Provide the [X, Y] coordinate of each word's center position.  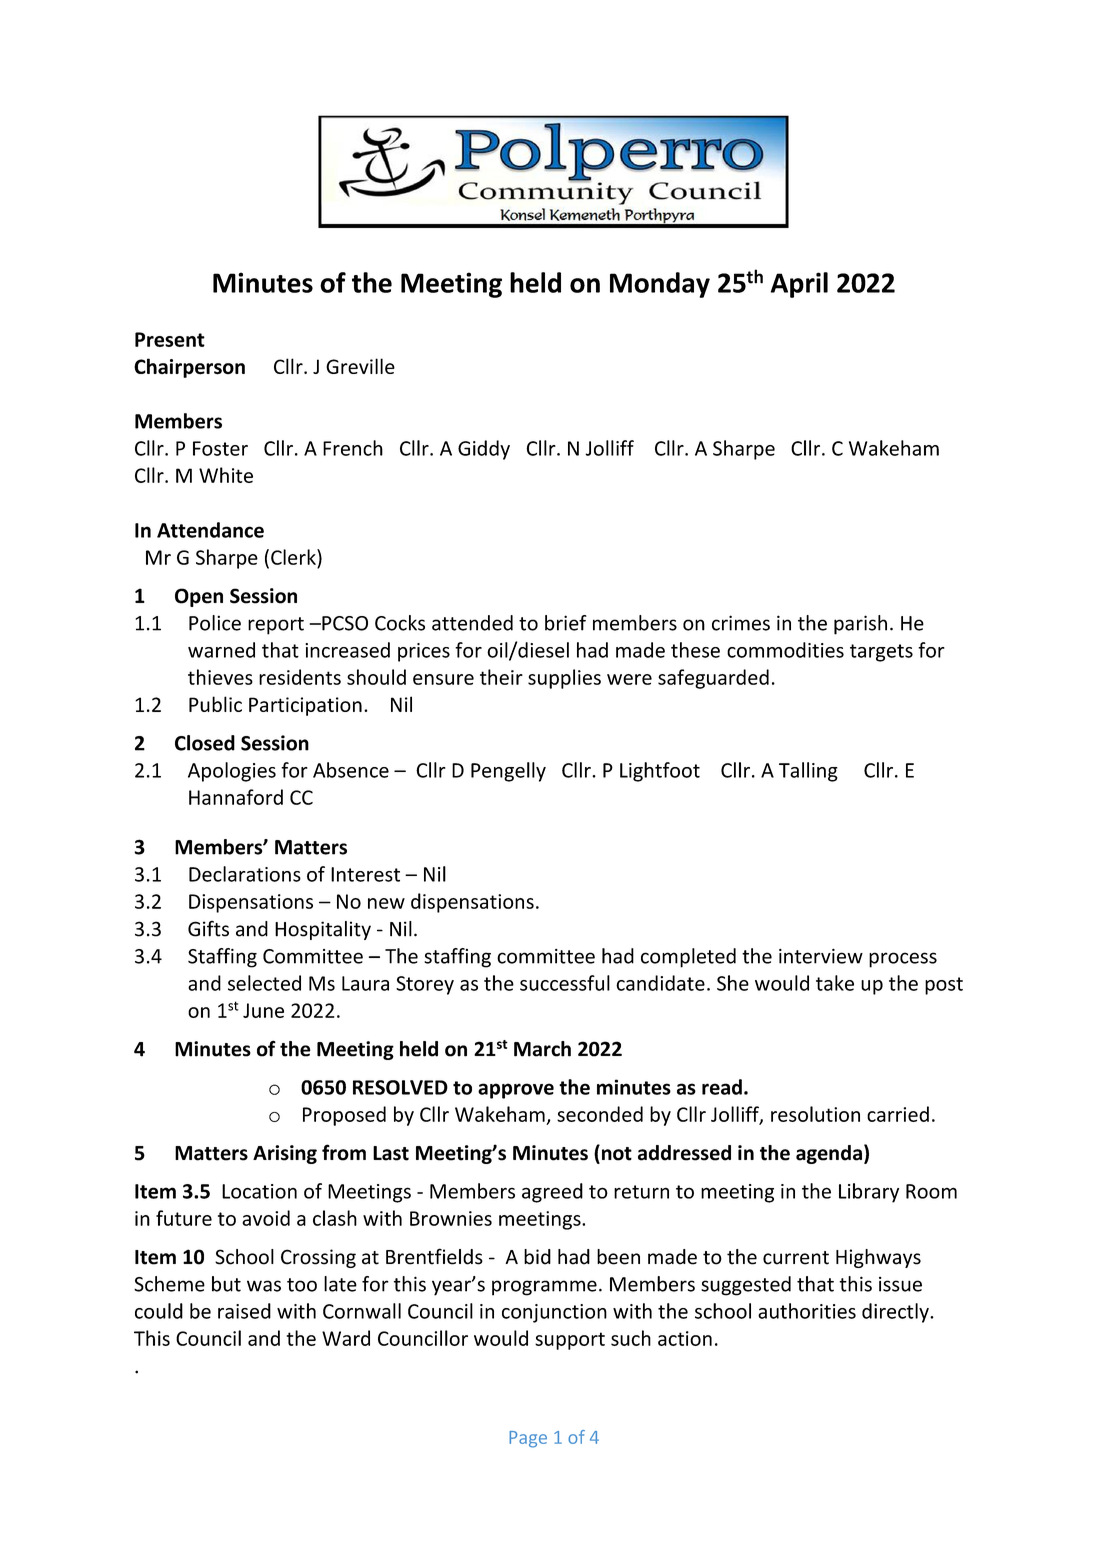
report [276, 626]
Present [170, 339]
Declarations [245, 874]
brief [566, 623]
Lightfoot [660, 772]
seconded [600, 1114]
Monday [660, 285]
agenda [829, 1154]
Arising [285, 1154]
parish [860, 625]
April [799, 285]
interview [821, 956]
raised [244, 1311]
